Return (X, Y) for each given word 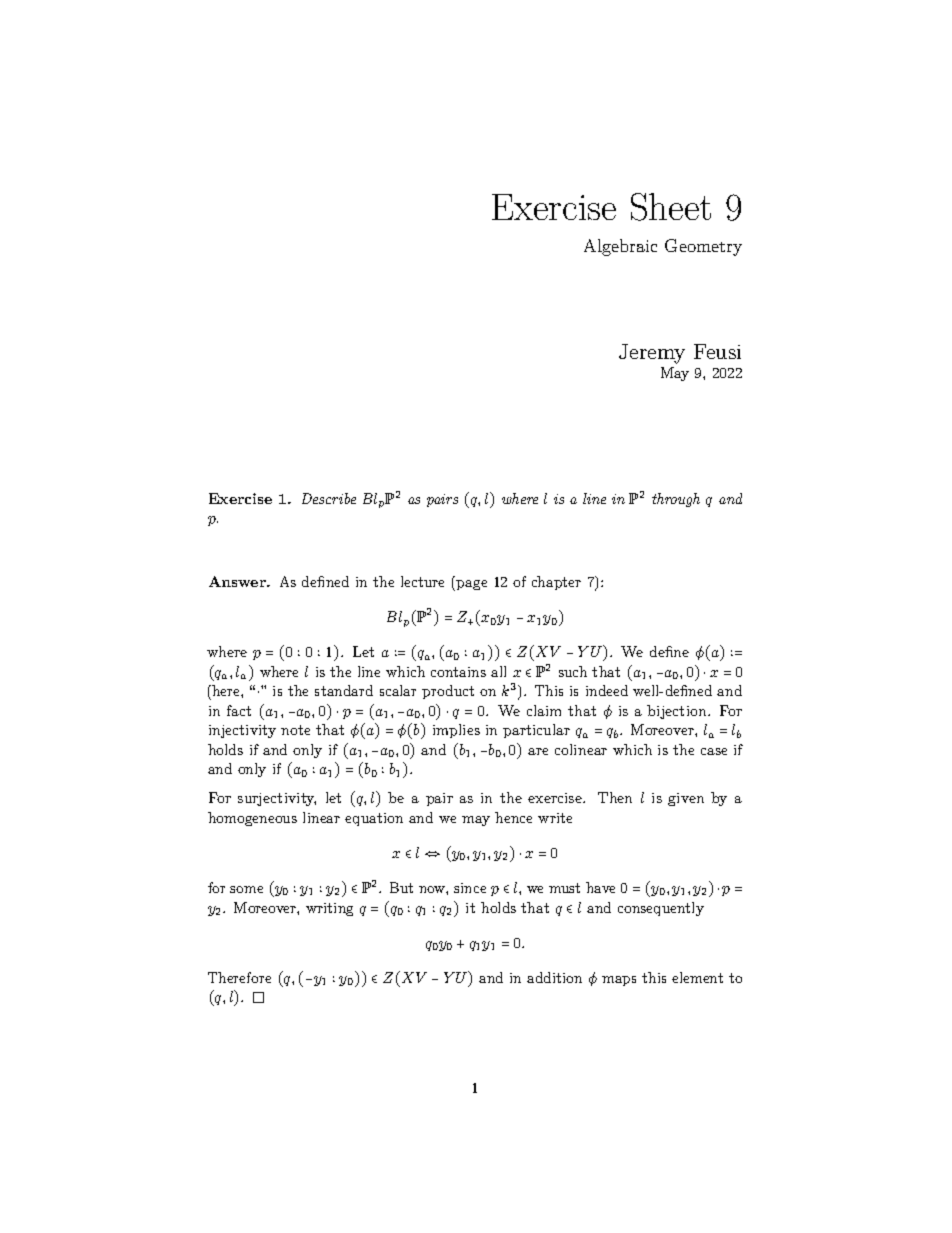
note (295, 730)
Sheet (671, 207)
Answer (238, 581)
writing (329, 909)
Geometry (703, 247)
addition (554, 977)
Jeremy (652, 354)
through (676, 500)
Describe (329, 498)
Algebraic (620, 247)
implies (456, 731)
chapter (556, 583)
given (686, 799)
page (471, 585)
